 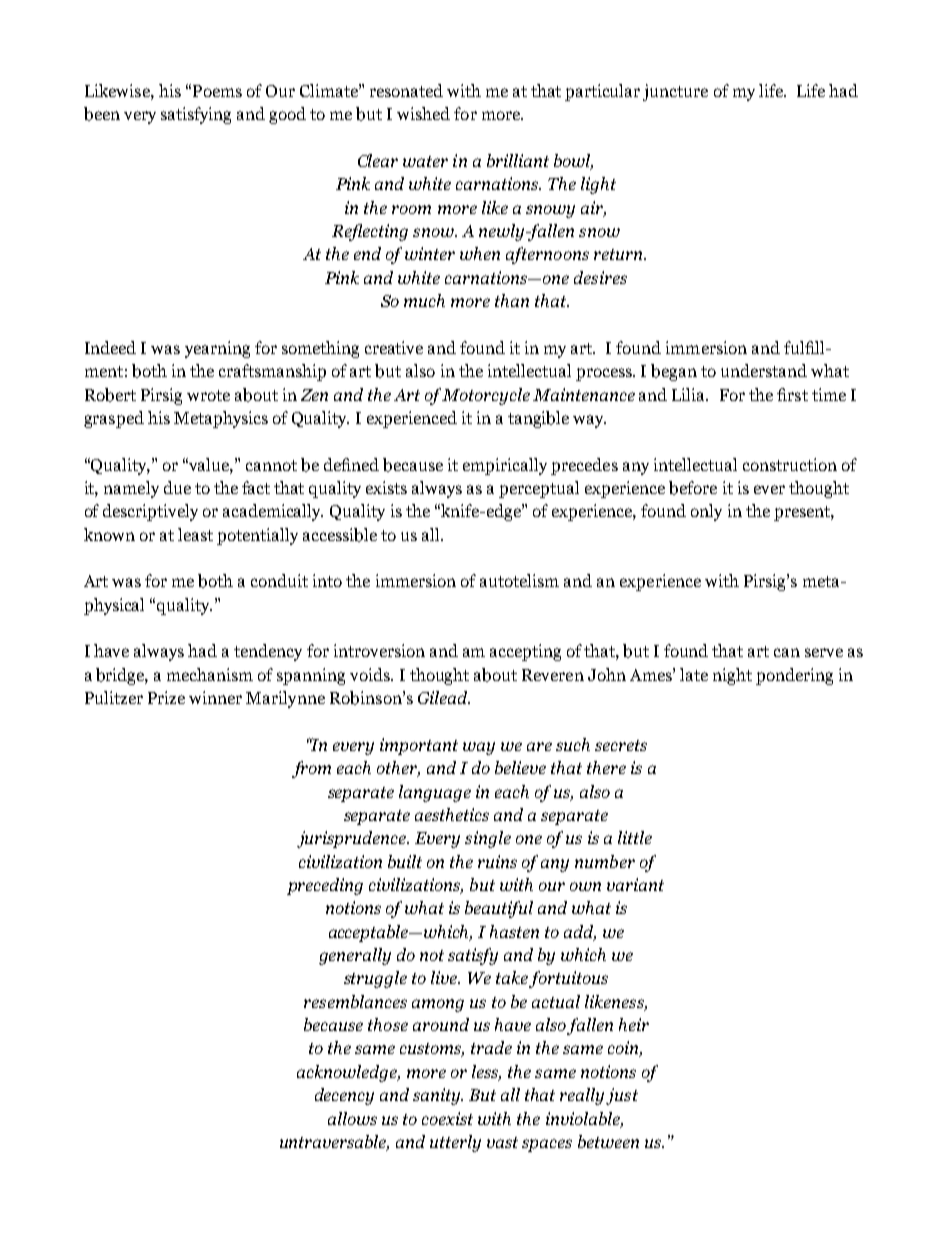 What do you see at coordinates (635, 884) in the image?
I see `variant` at bounding box center [635, 884].
